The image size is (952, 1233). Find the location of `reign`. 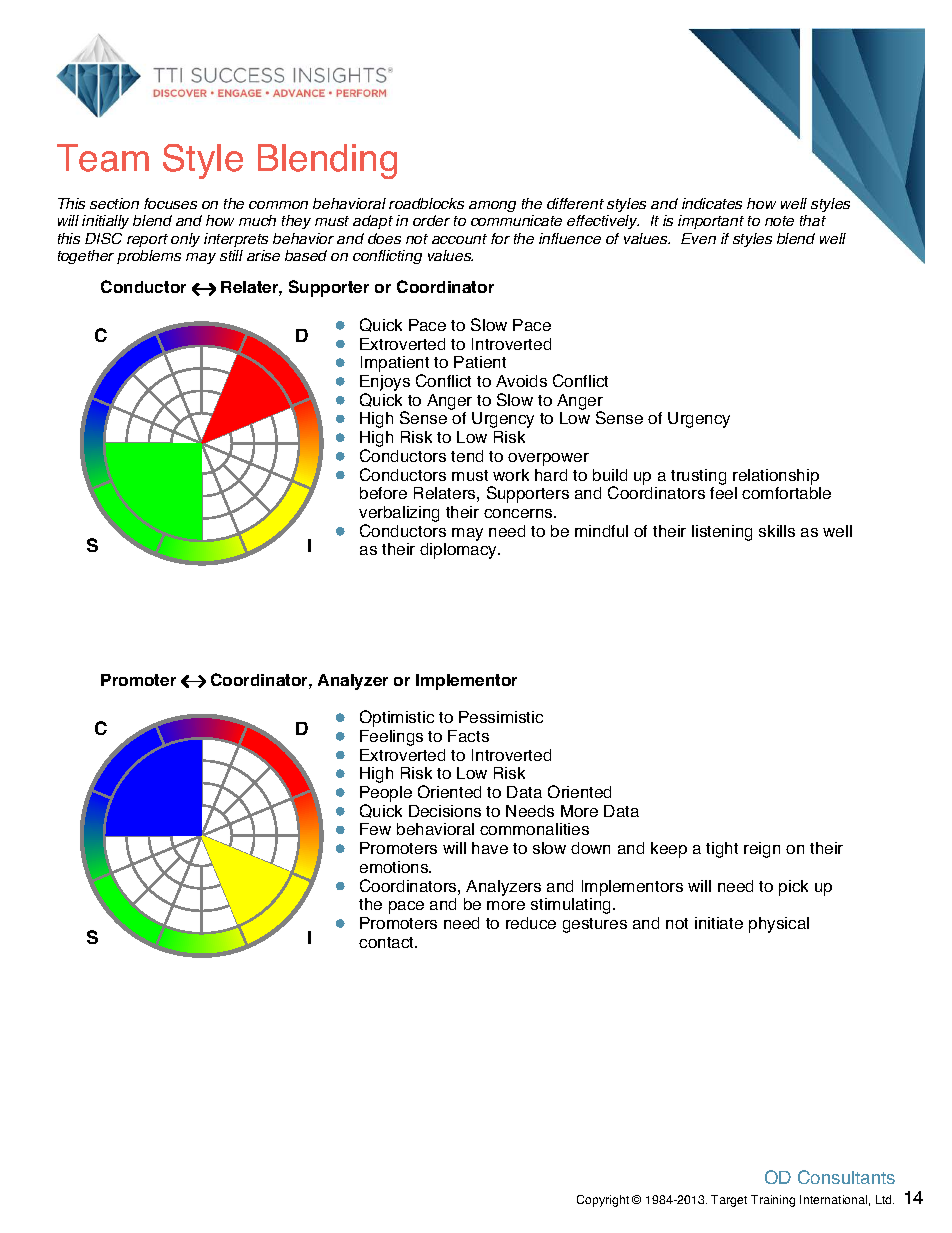

reign is located at coordinates (762, 850).
